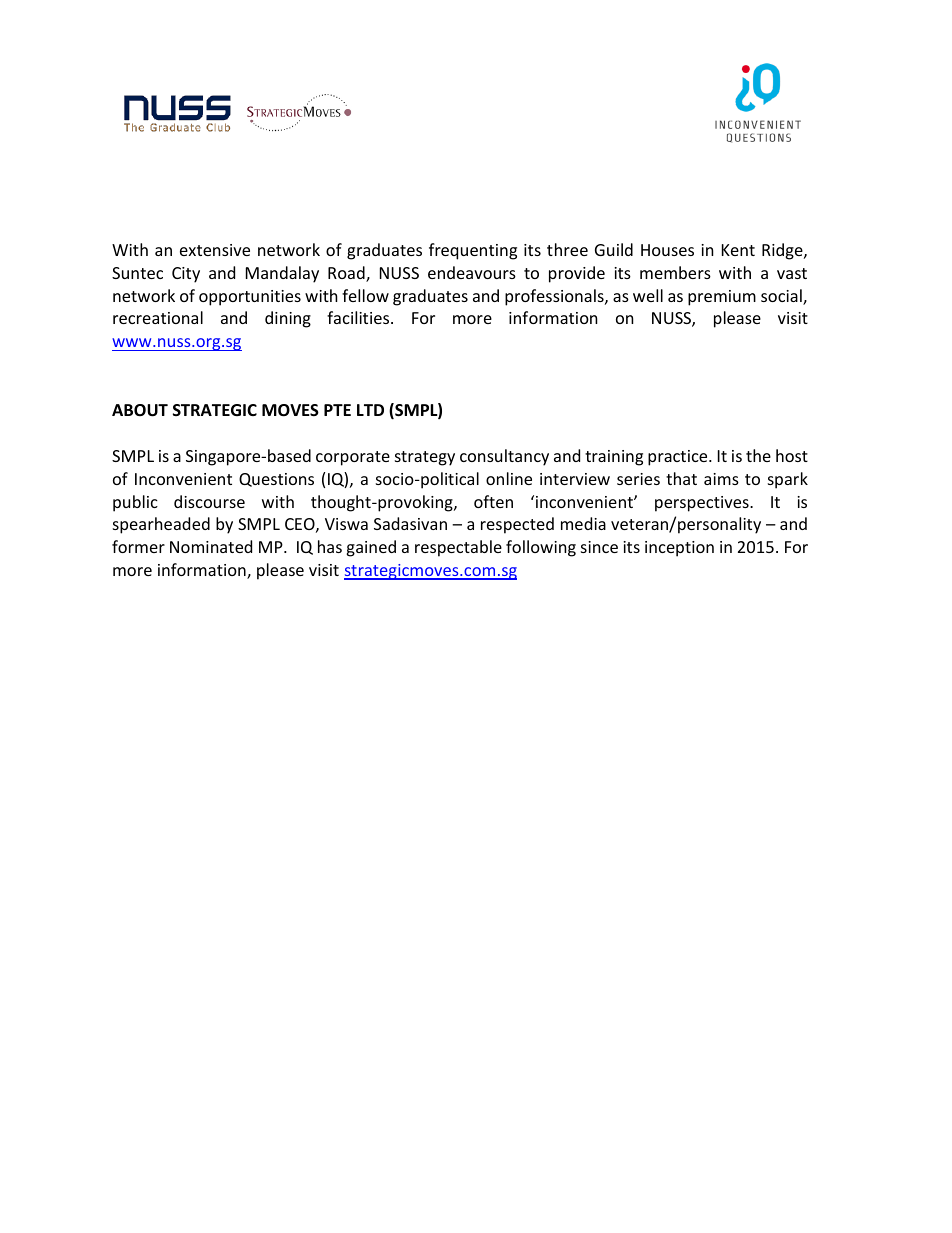 Image resolution: width=952 pixels, height=1233 pixels. What do you see at coordinates (721, 479) in the screenshot?
I see `aims` at bounding box center [721, 479].
